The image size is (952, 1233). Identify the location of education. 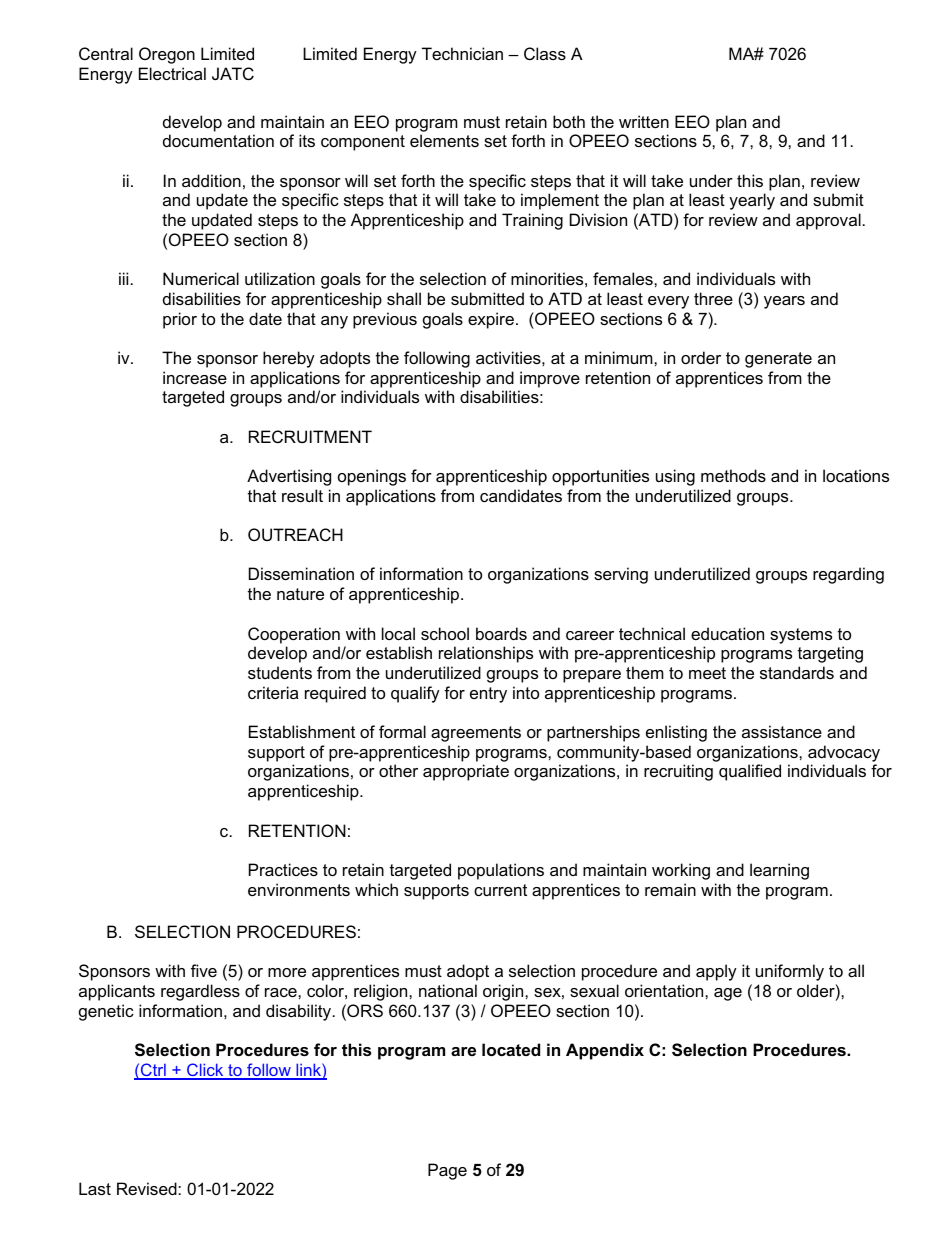
(727, 633).
